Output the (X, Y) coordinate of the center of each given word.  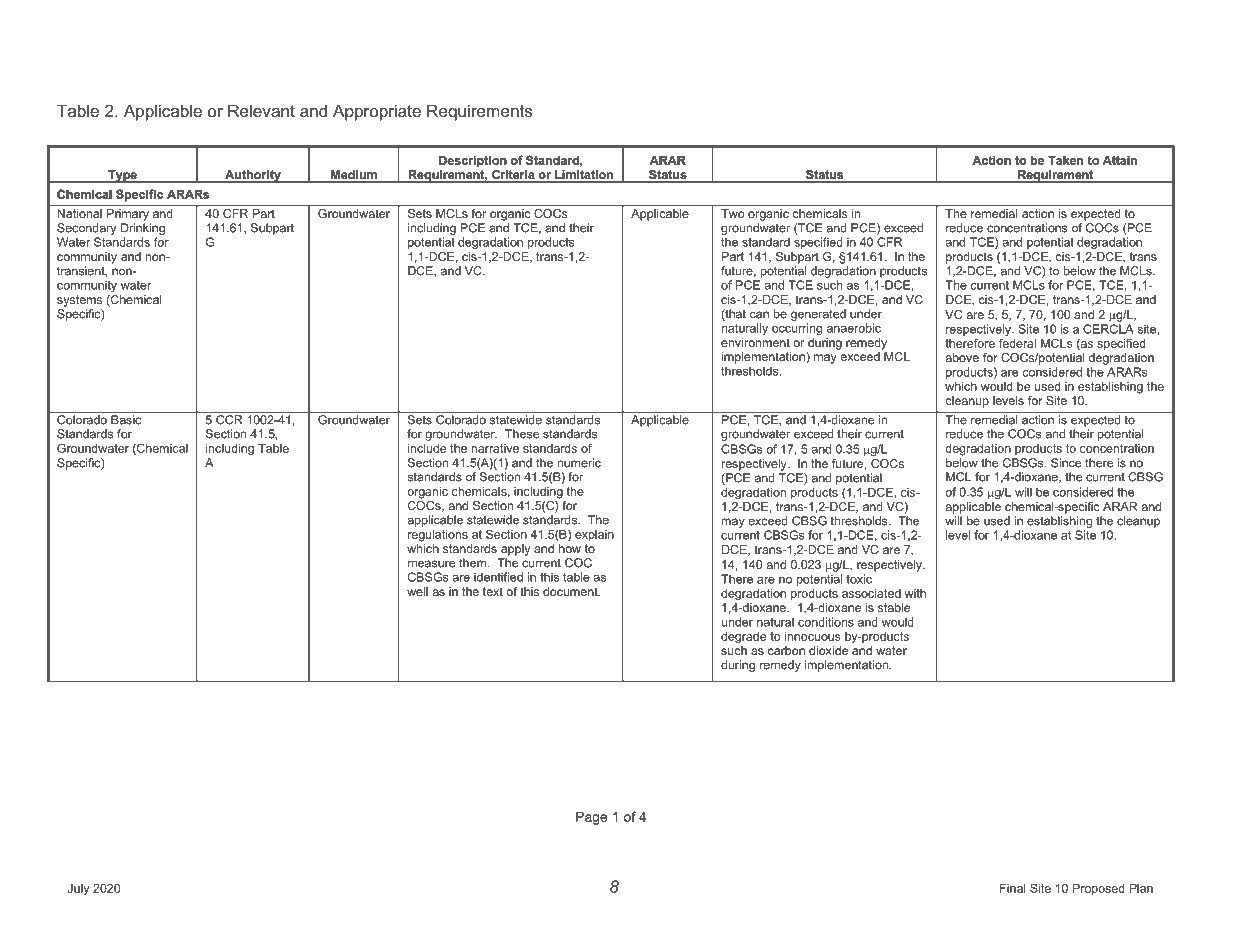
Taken (1065, 160)
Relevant (261, 110)
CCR (229, 418)
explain (594, 536)
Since (1066, 463)
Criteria (513, 176)
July (78, 890)
